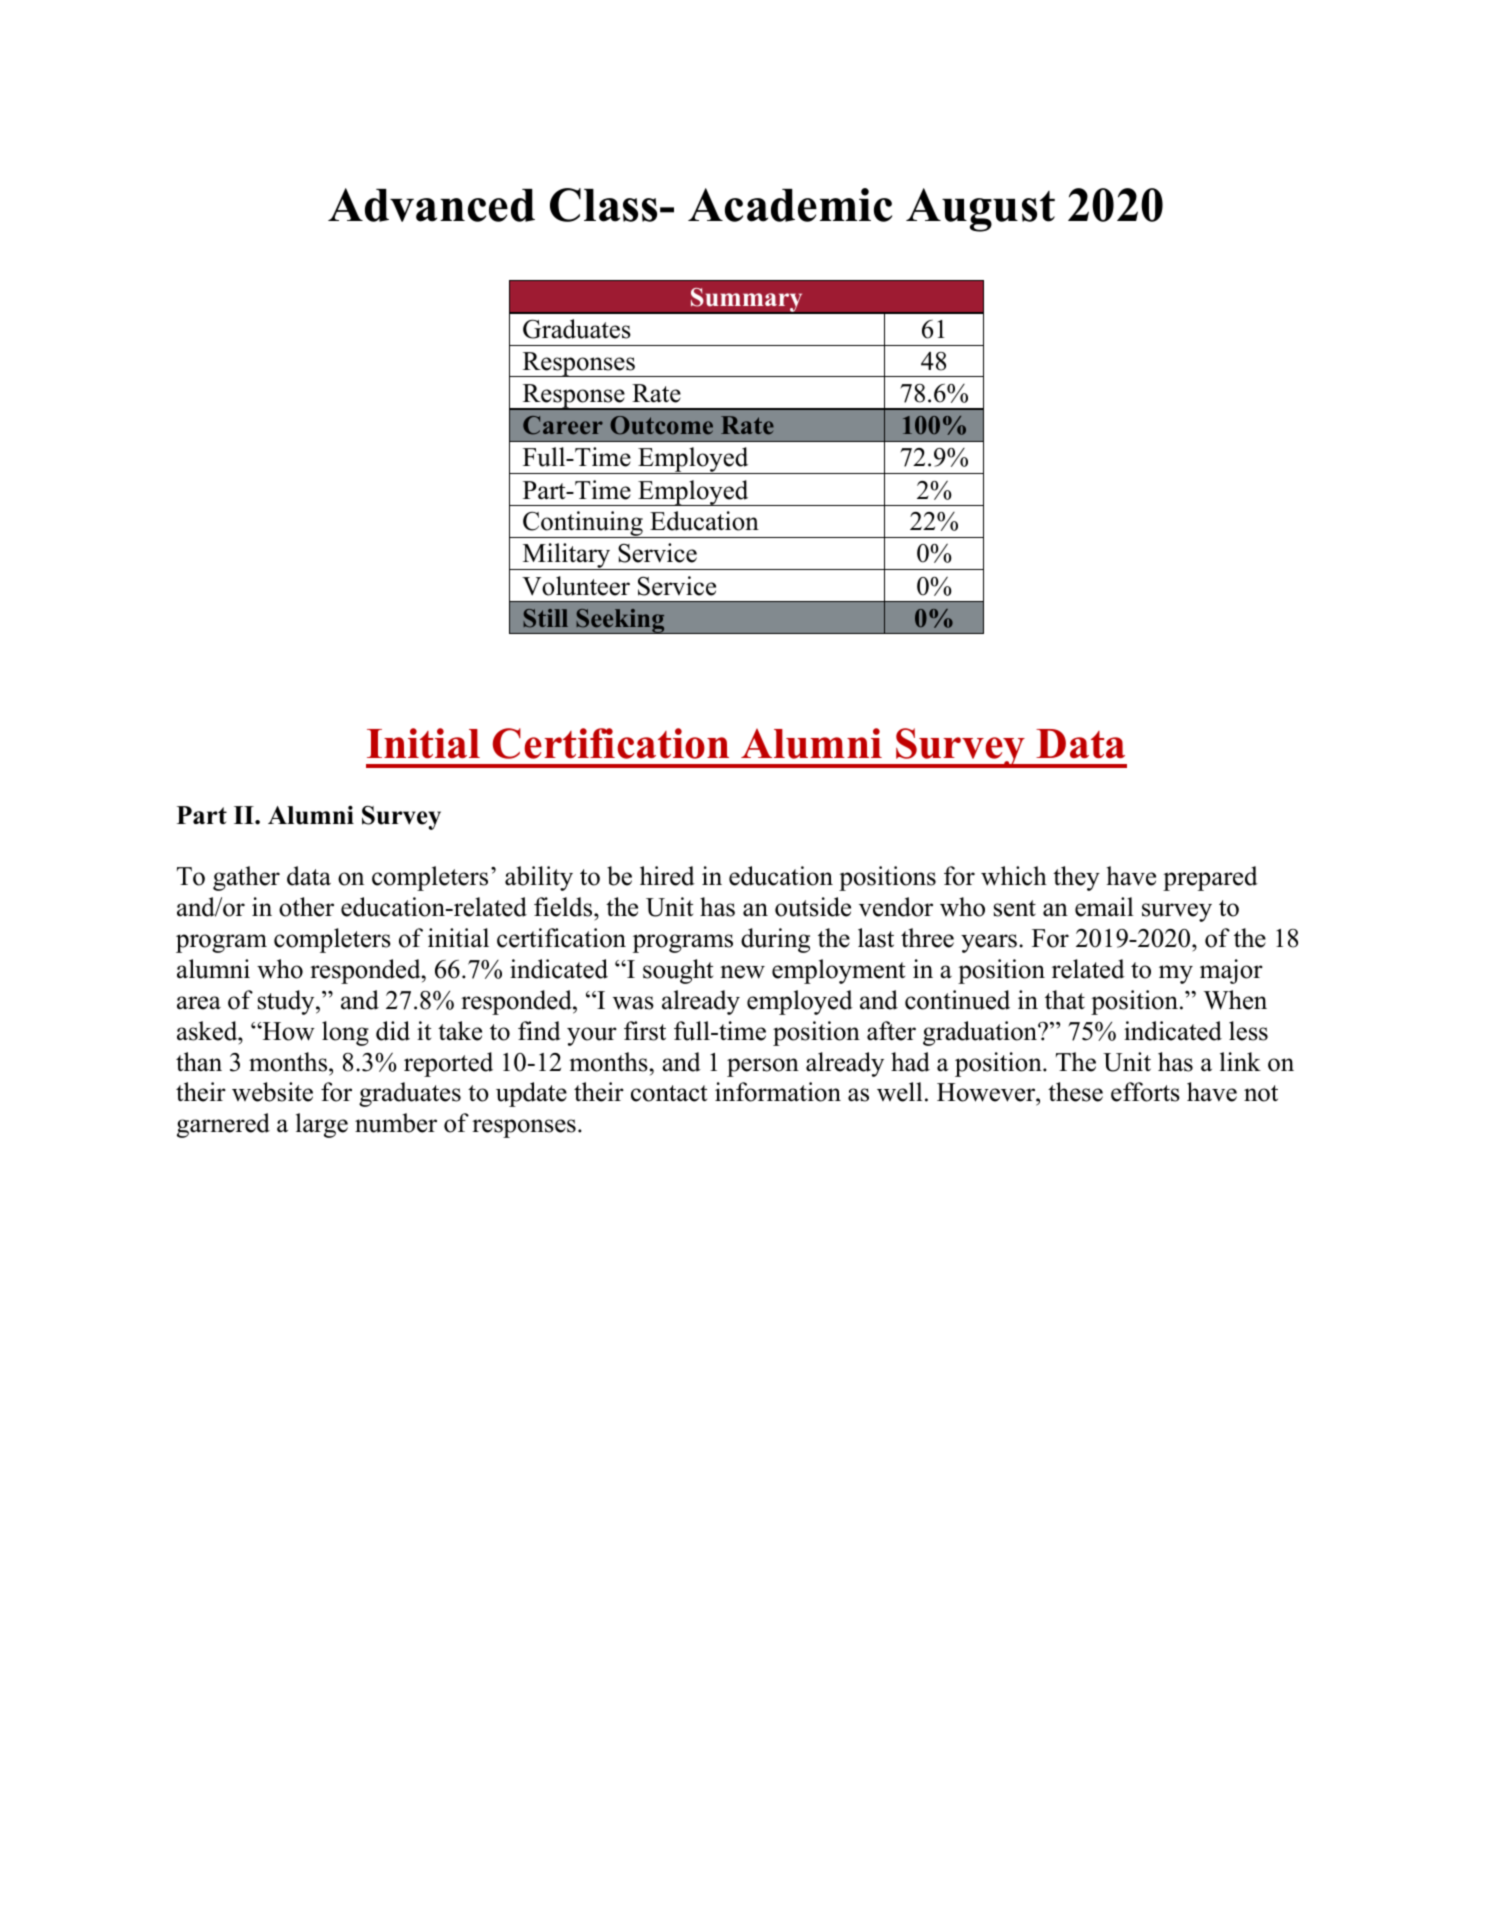 The width and height of the page is (1492, 1931). Describe the element at coordinates (431, 205) in the page. I see `Advanced` at that location.
